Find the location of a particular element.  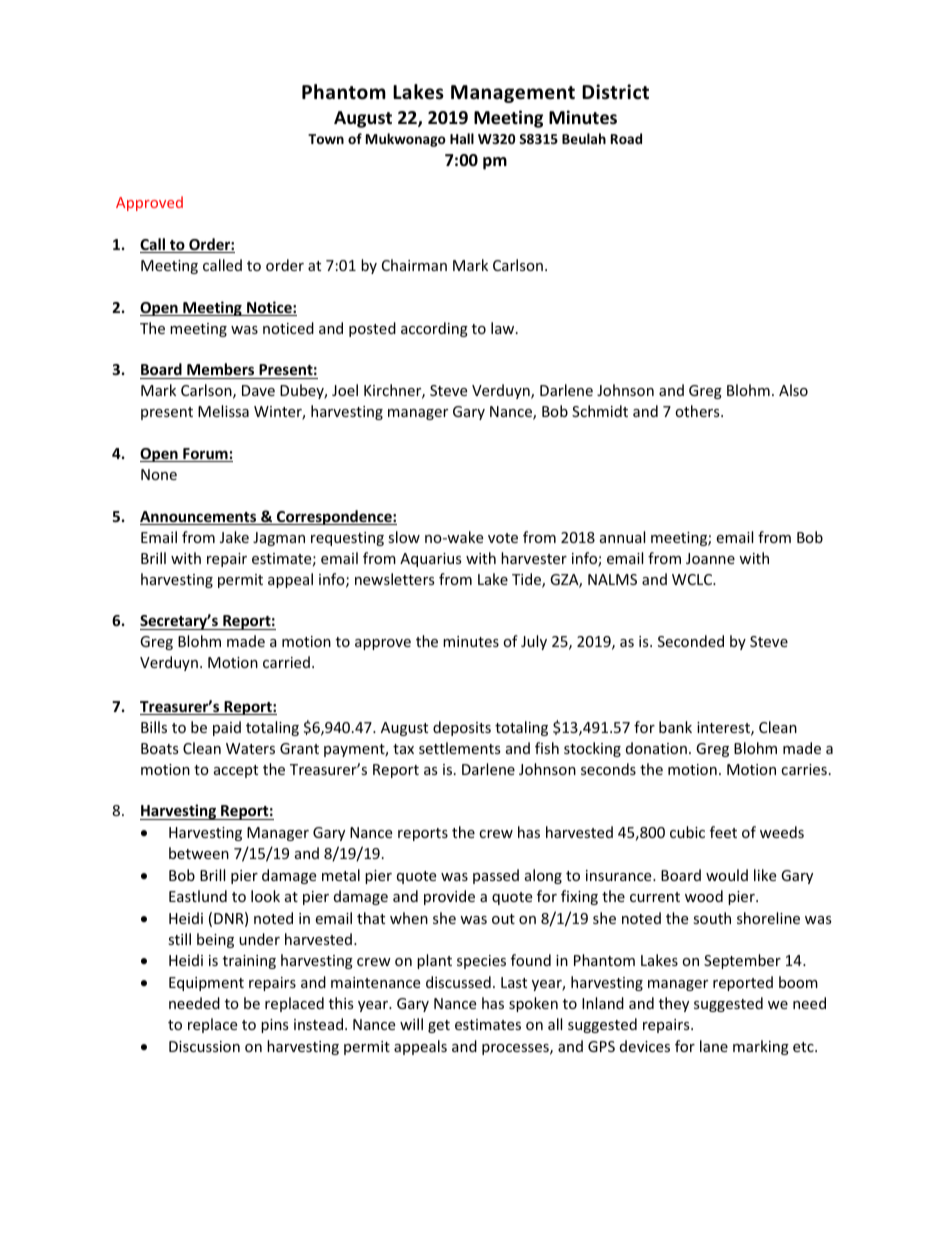

Joanne is located at coordinates (710, 558).
